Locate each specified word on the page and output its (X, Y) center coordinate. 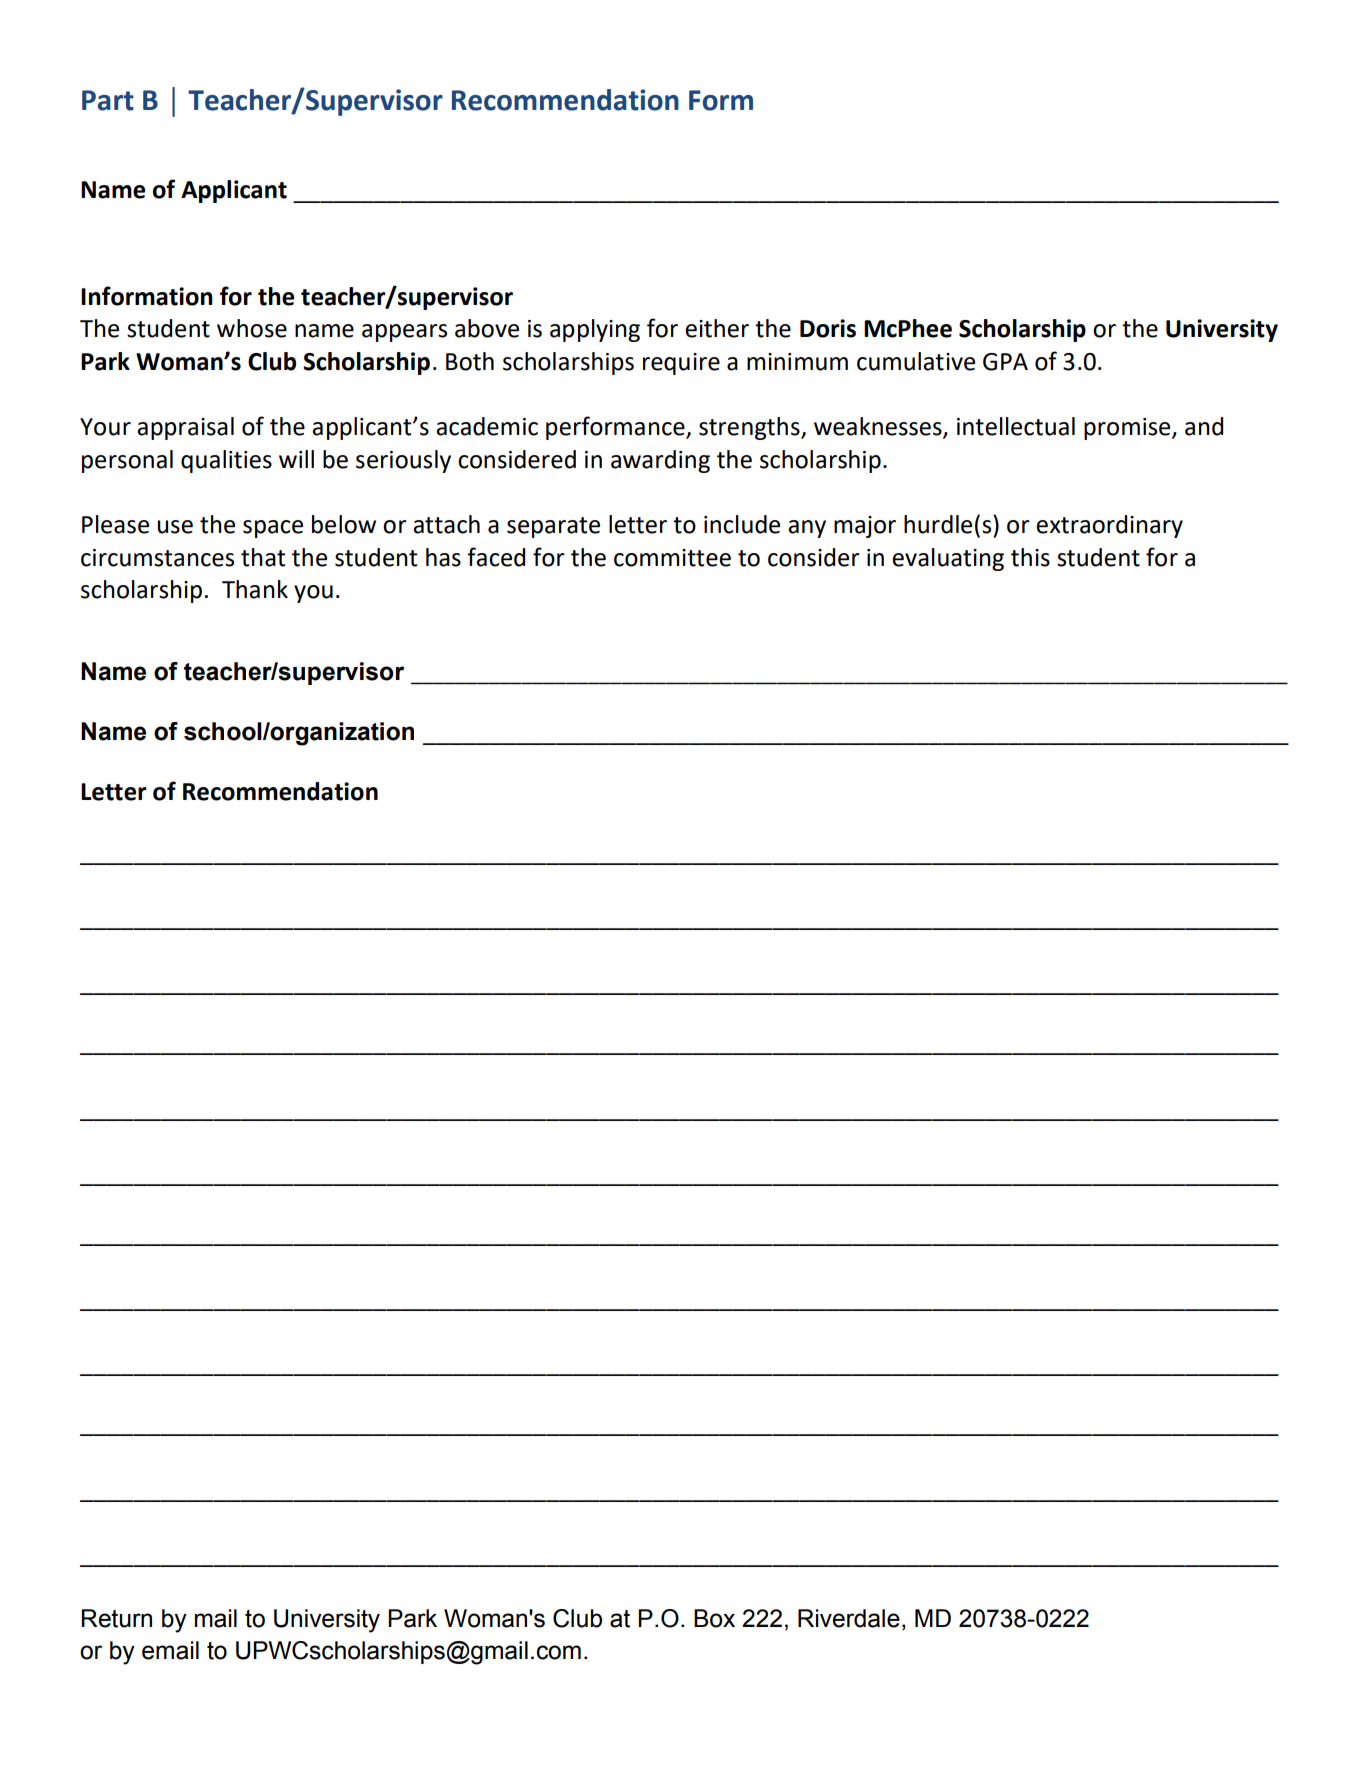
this (1030, 557)
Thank (255, 589)
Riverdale (849, 1618)
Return (116, 1618)
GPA (1005, 362)
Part (108, 100)
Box (714, 1618)
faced (496, 557)
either (717, 328)
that (263, 557)
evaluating (948, 559)
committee (672, 558)
